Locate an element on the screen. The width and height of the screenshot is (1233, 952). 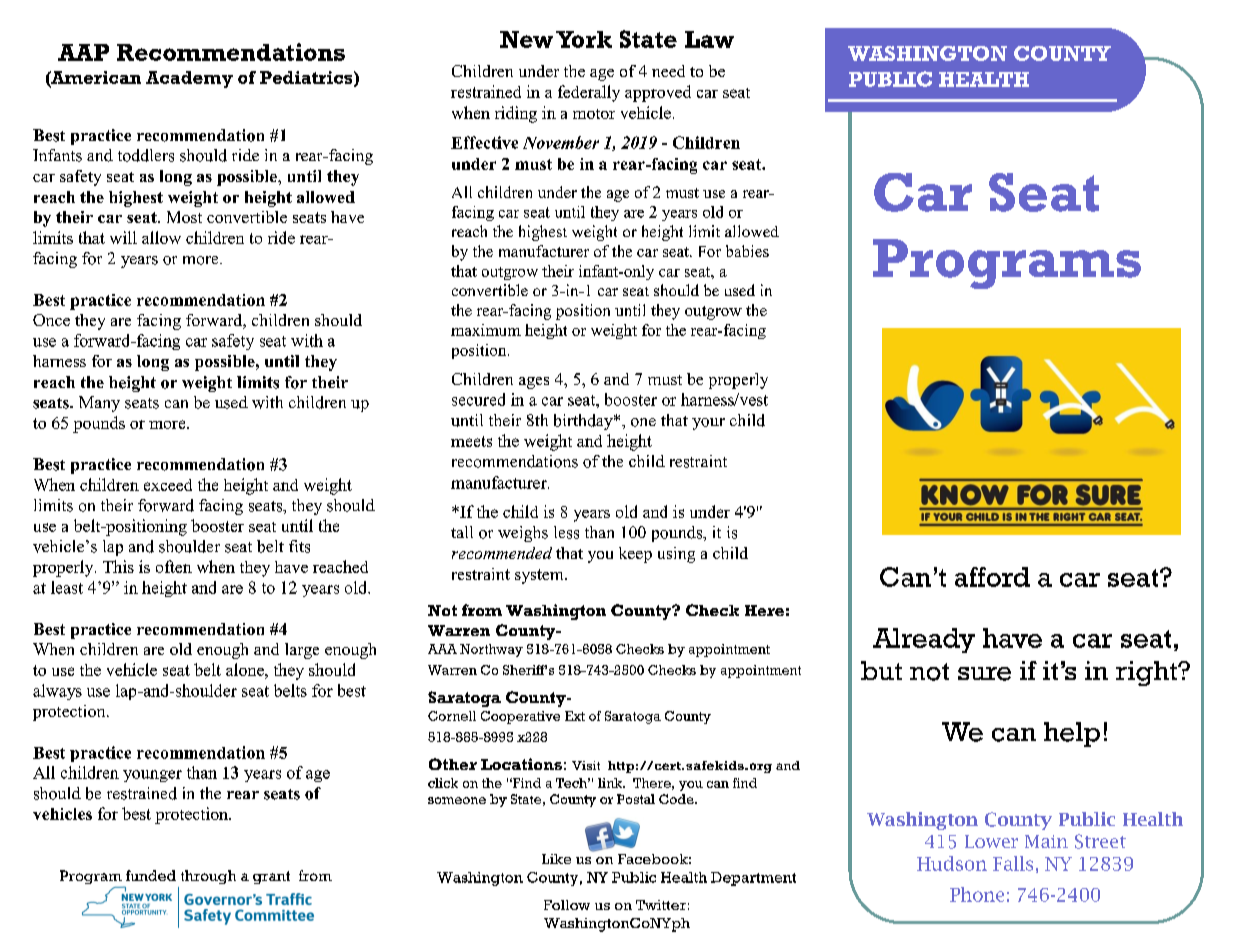
babies is located at coordinates (747, 251).
